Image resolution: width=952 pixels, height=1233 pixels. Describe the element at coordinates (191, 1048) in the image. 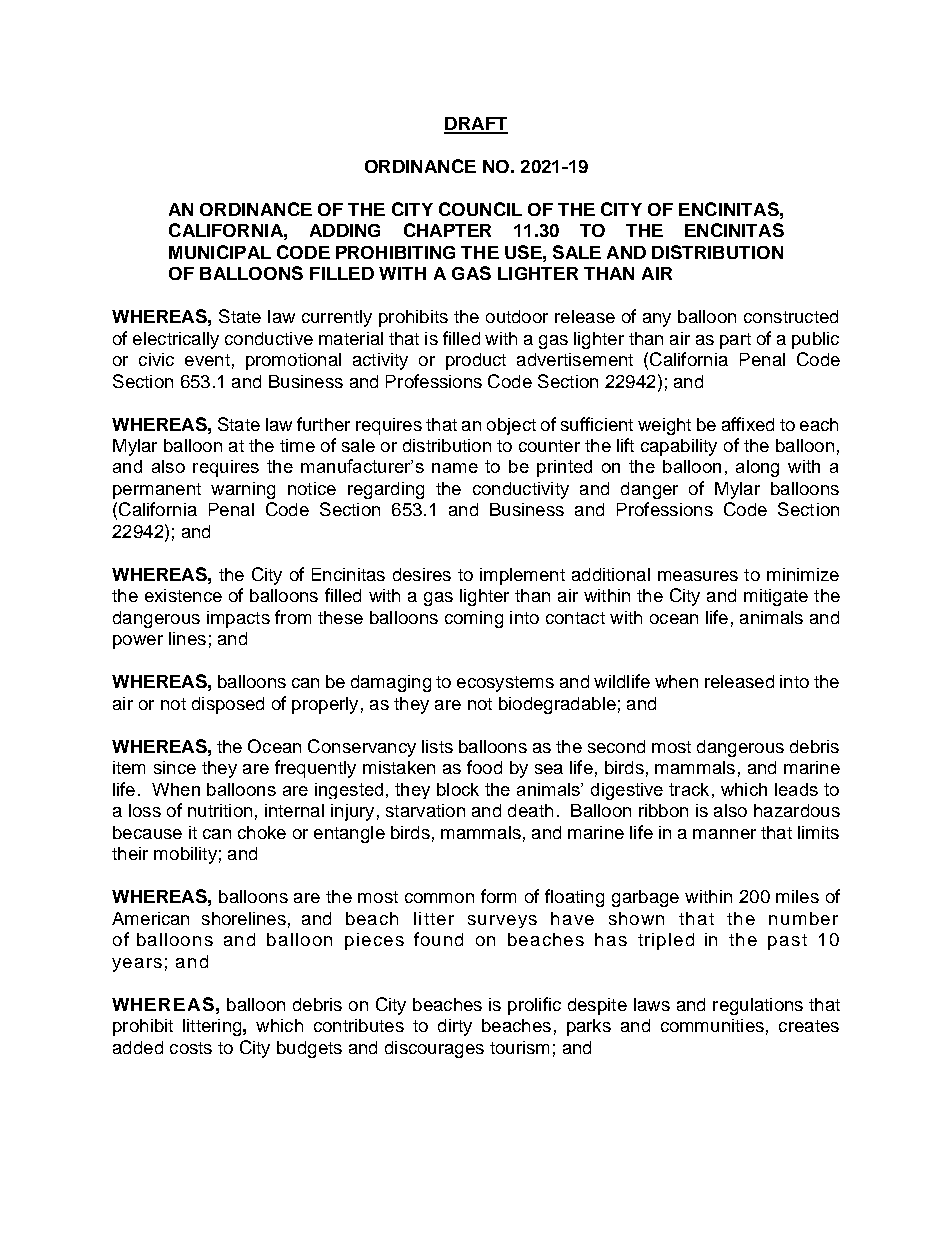

I see `costs` at that location.
